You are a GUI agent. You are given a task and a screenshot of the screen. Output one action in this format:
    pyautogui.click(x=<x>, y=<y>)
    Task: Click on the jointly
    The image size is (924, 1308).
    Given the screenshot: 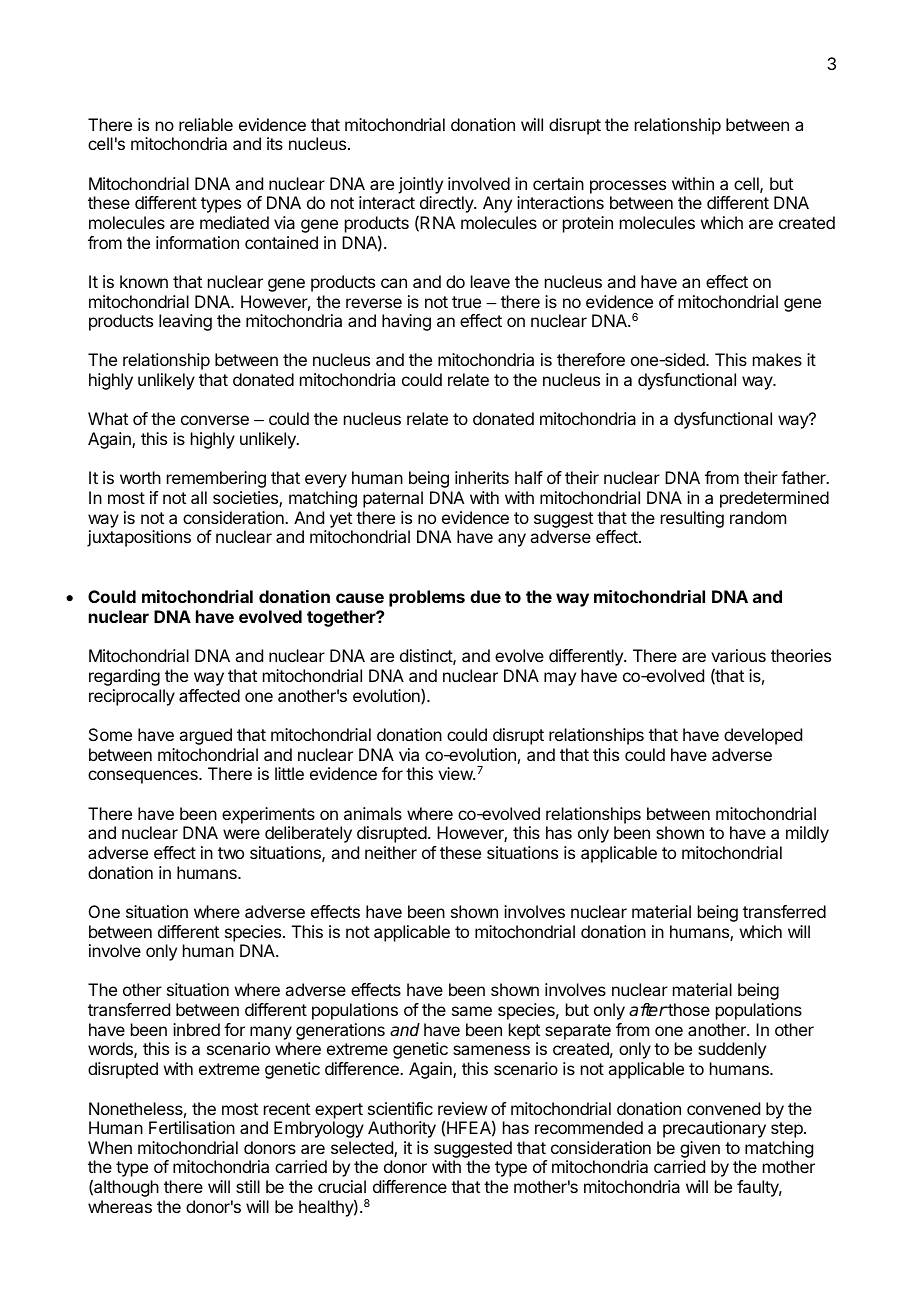 What is the action you would take?
    pyautogui.click(x=420, y=185)
